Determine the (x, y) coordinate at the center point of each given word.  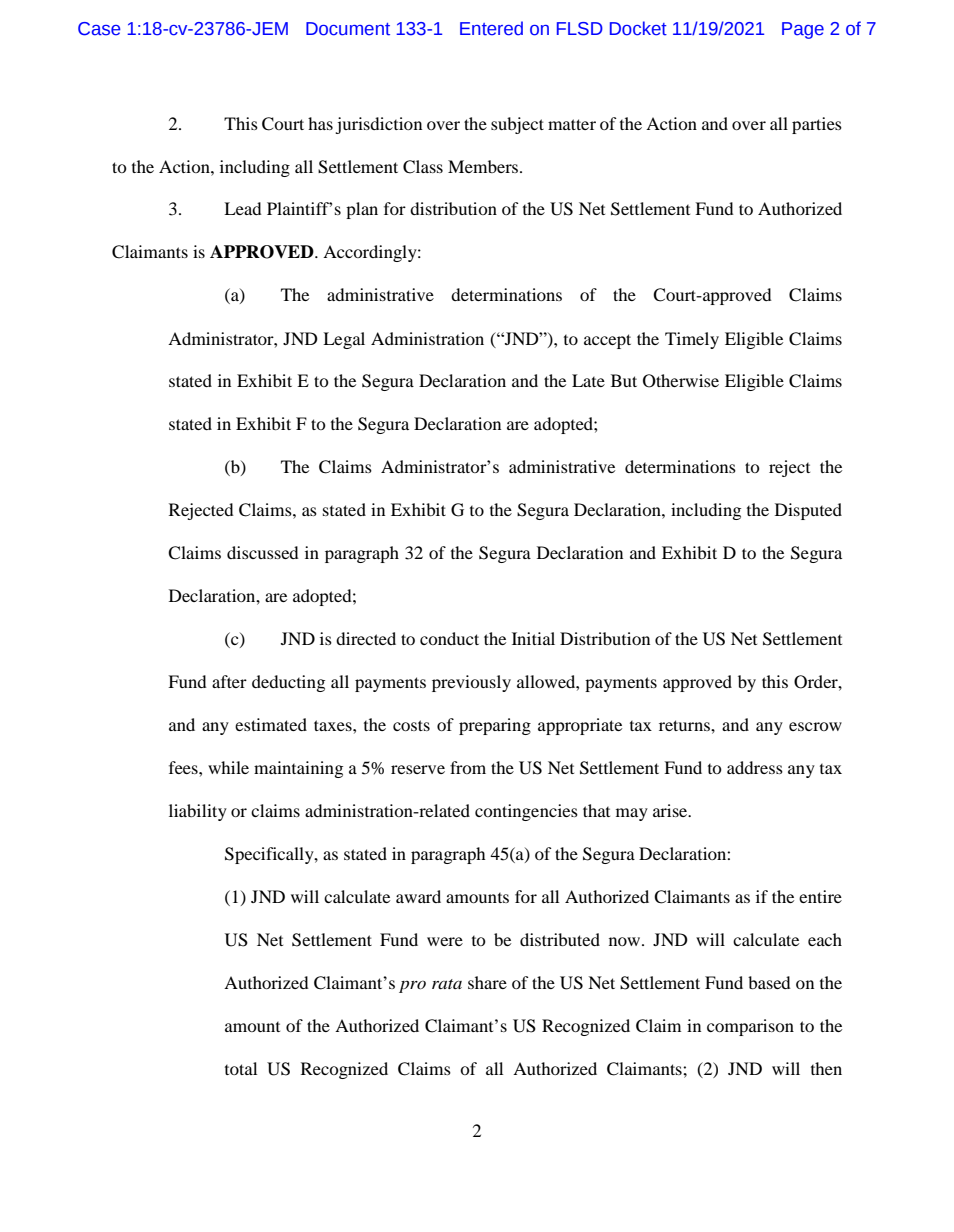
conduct (449, 638)
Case (99, 29)
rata (447, 984)
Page (803, 30)
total (241, 1068)
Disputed (808, 511)
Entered (491, 28)
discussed (263, 552)
